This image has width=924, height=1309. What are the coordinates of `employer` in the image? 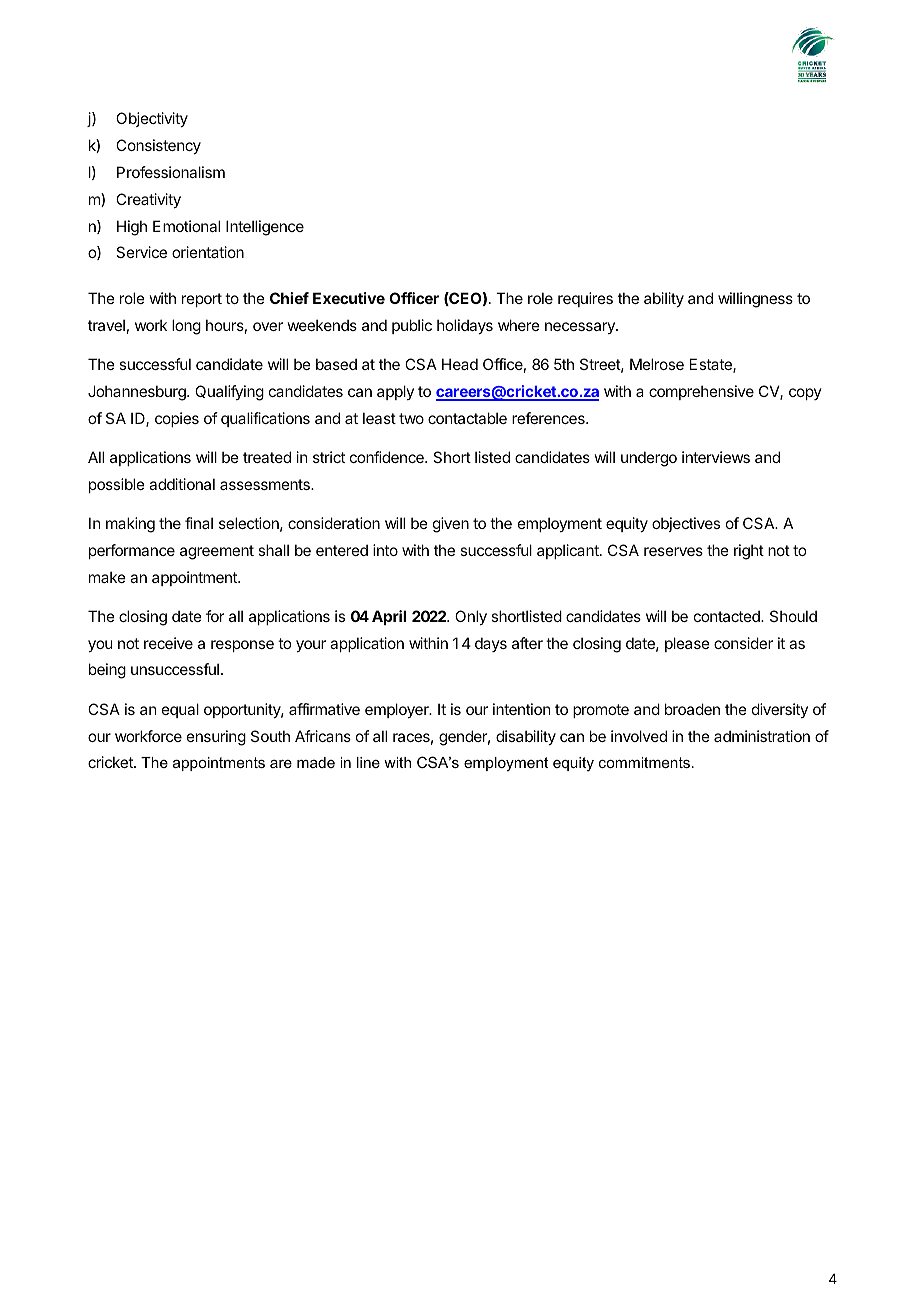 It's located at (398, 710).
